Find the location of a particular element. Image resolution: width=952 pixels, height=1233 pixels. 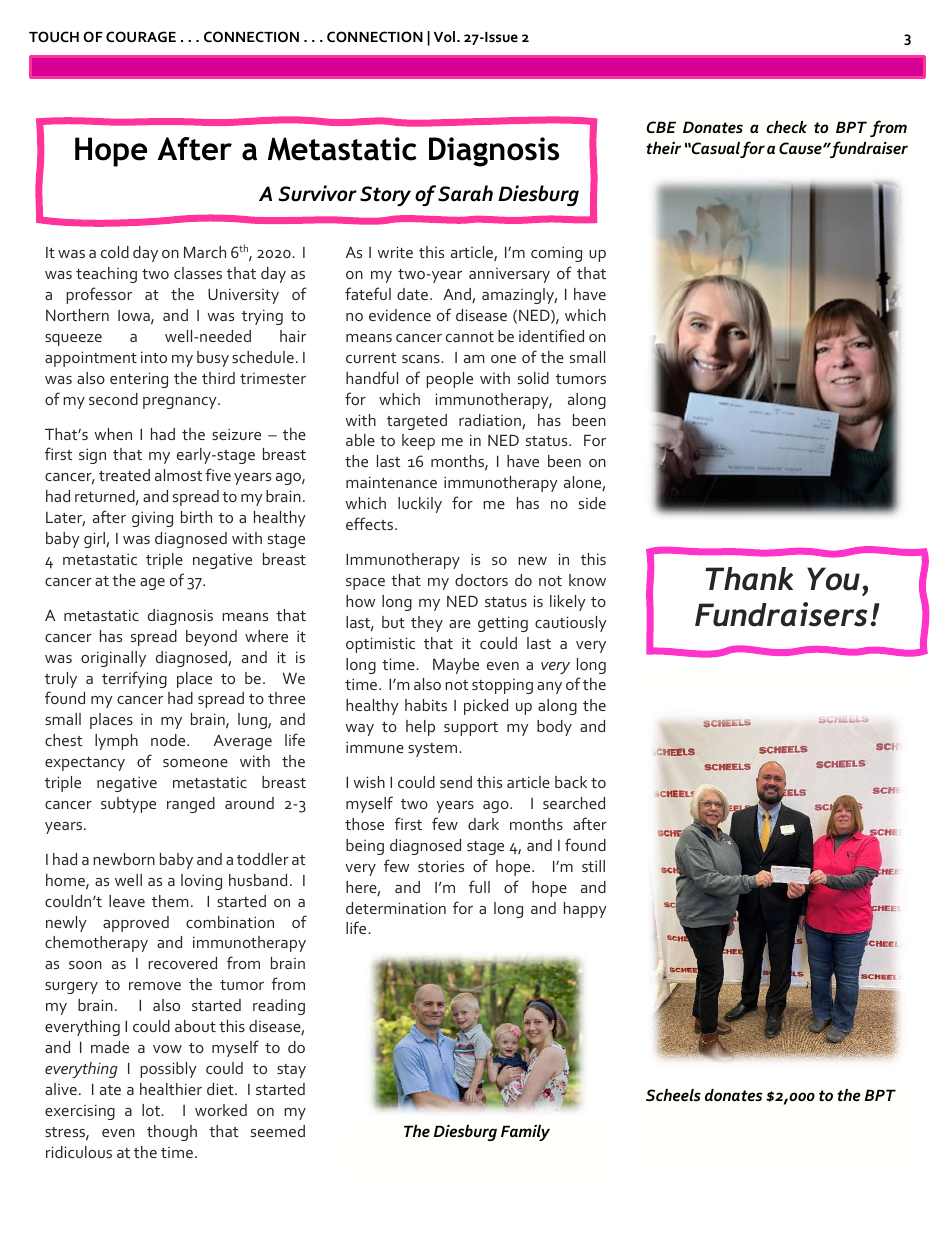

when is located at coordinates (113, 434).
